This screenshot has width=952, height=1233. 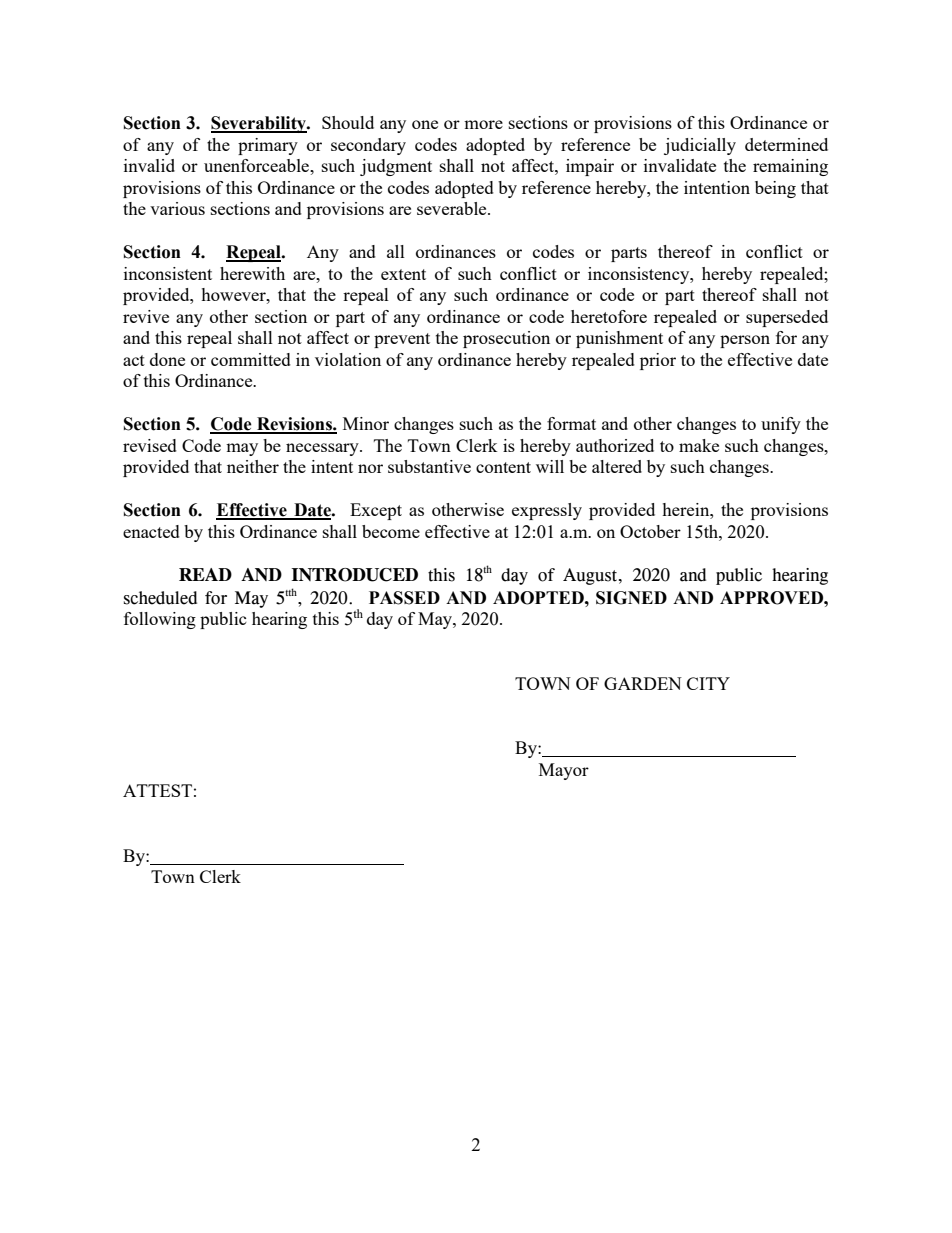 I want to click on Mayor, so click(x=564, y=771).
